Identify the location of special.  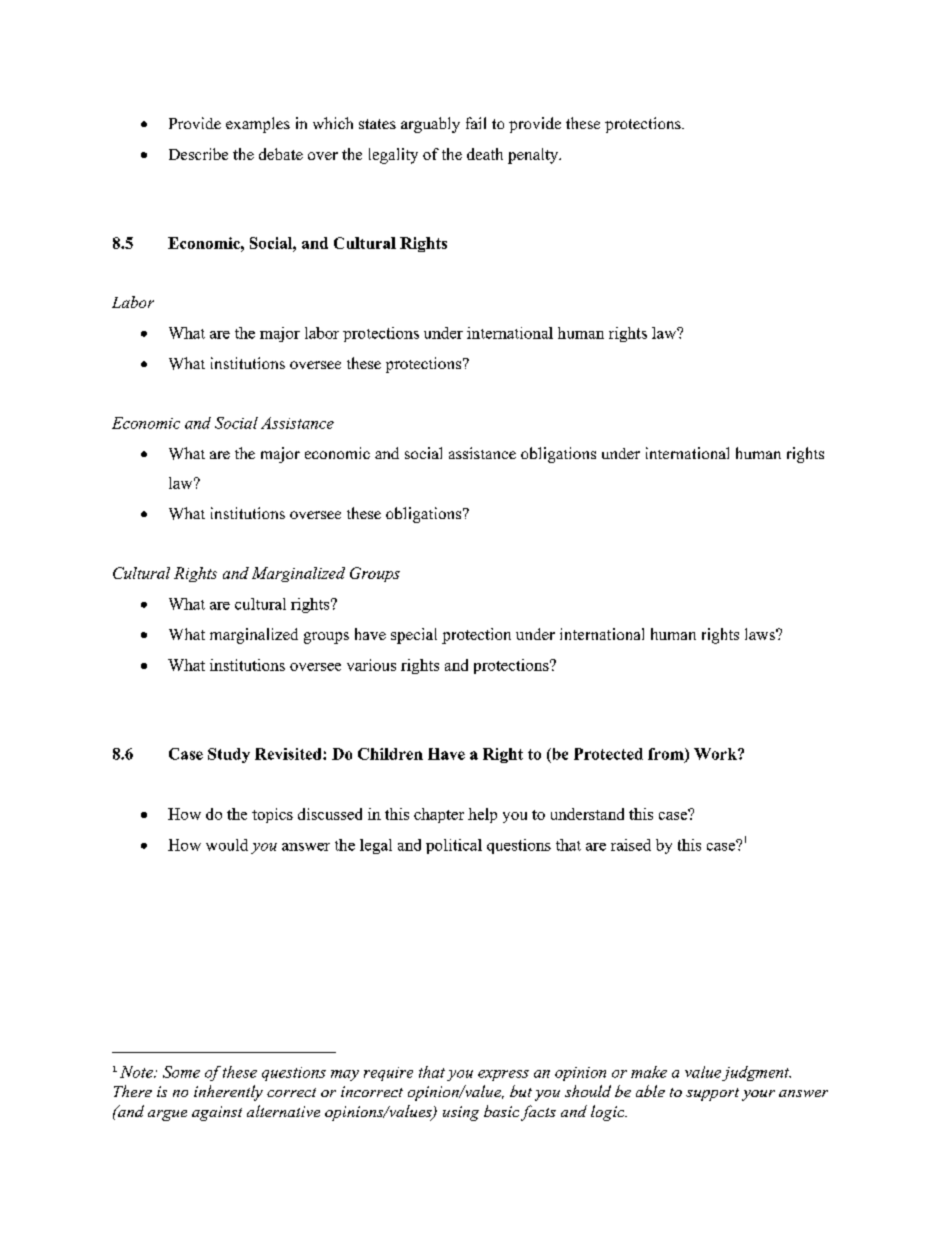
(414, 636).
